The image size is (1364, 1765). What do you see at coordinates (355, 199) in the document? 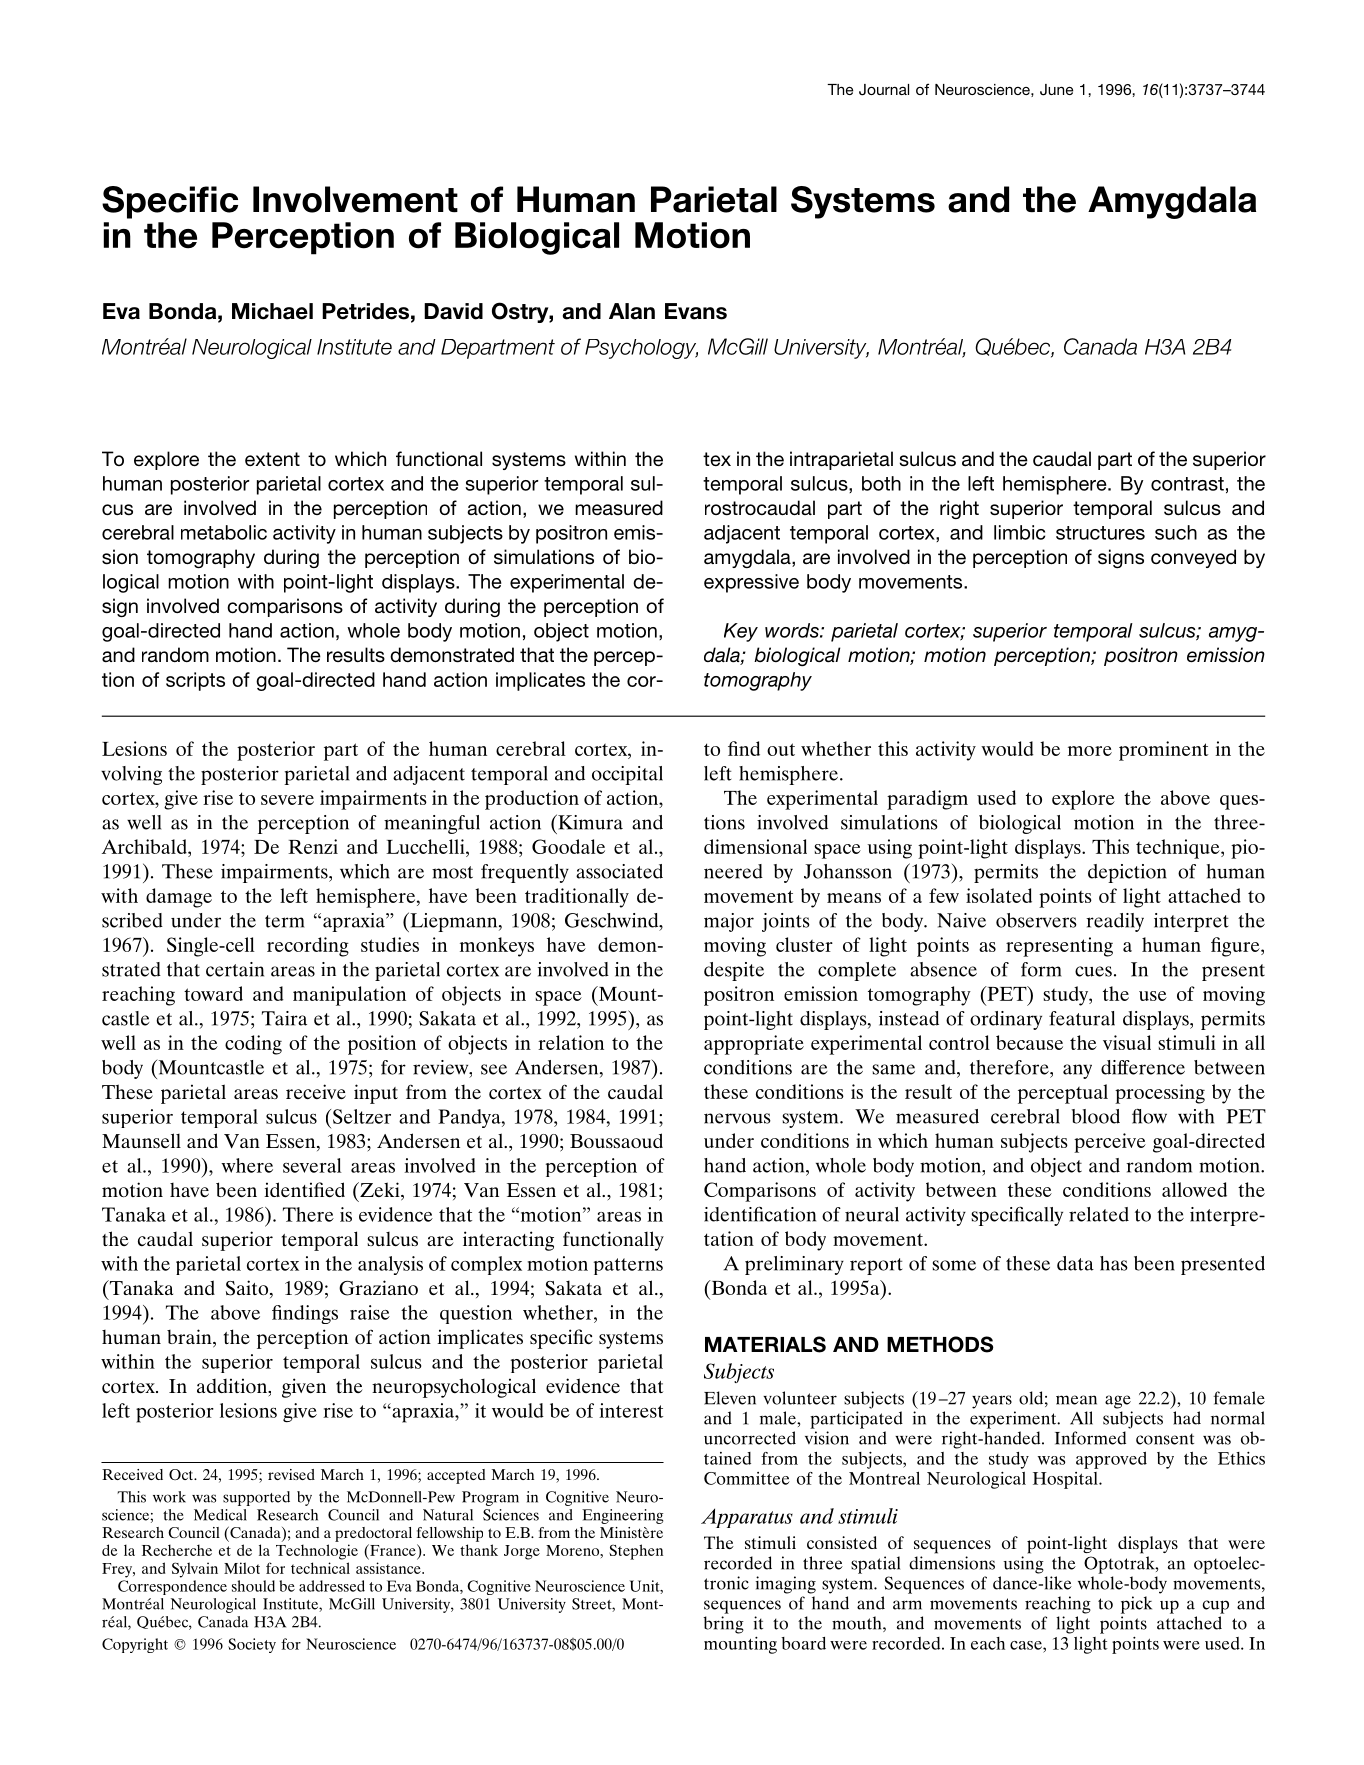
I see `Involvement` at bounding box center [355, 199].
